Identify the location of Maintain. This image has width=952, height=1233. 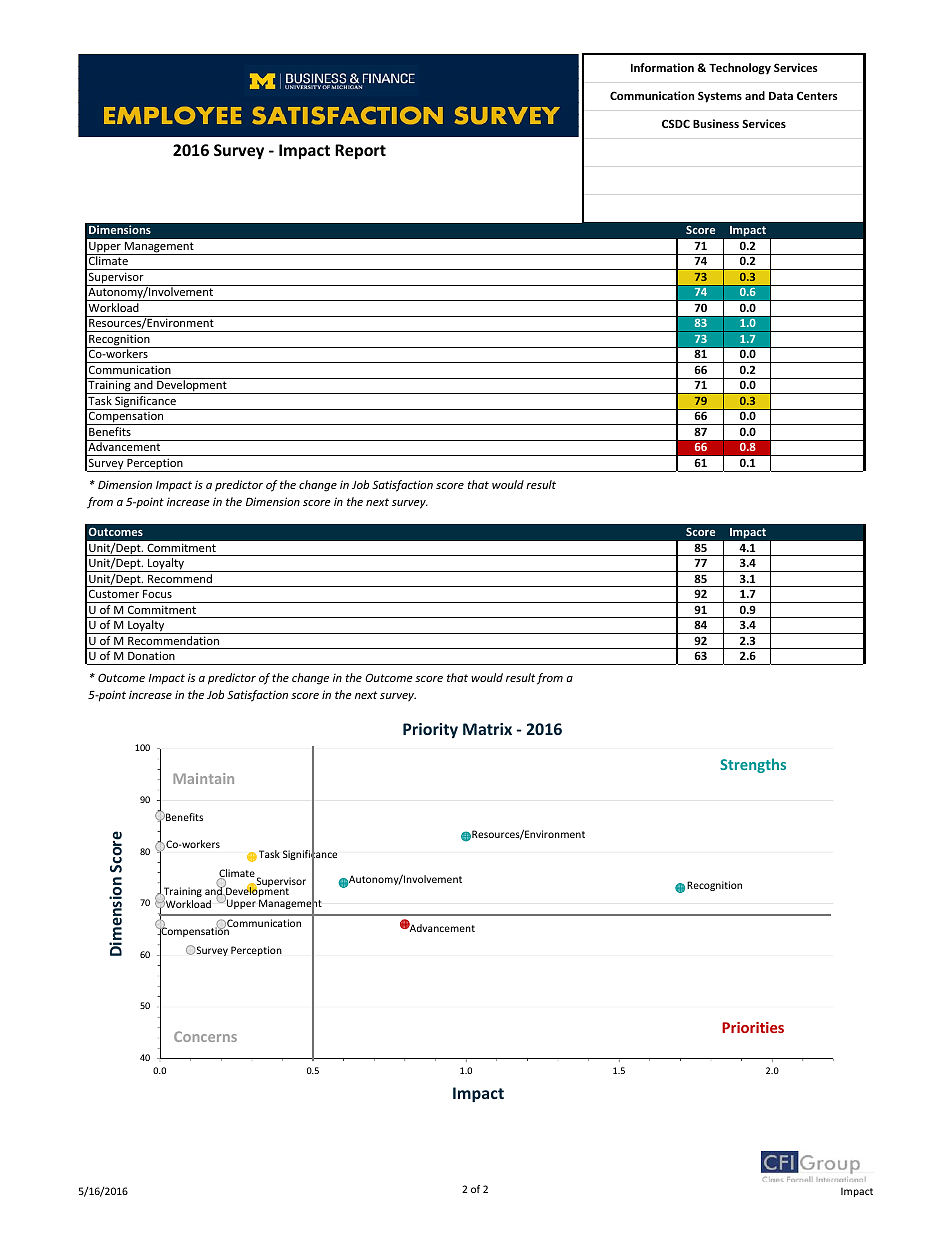
(203, 778).
